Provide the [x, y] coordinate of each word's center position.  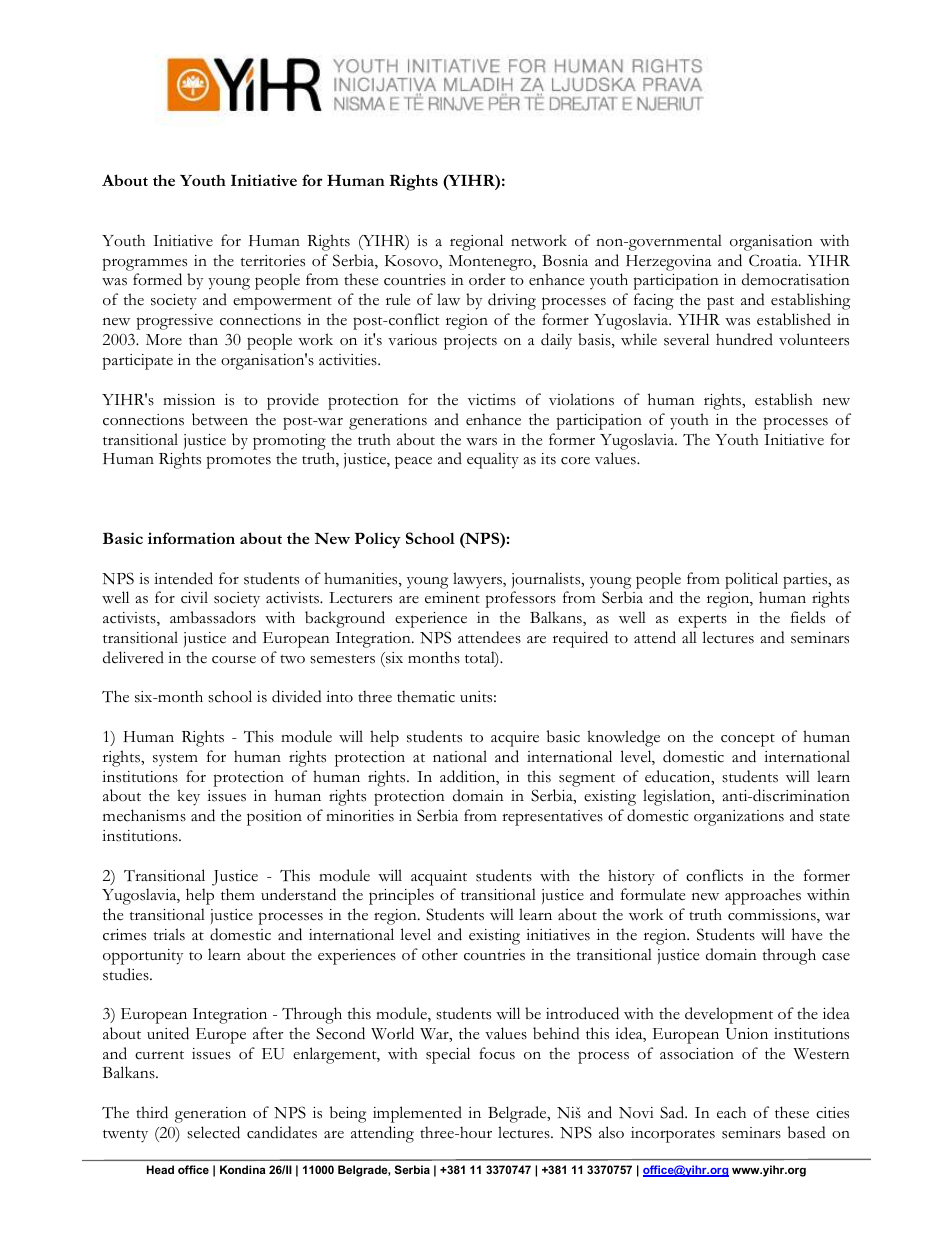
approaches [763, 896]
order [487, 279]
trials [169, 934]
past [720, 303]
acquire [515, 739]
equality [493, 460]
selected [213, 1132]
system [175, 760]
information [191, 538]
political [751, 580]
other [440, 954]
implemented [417, 1114]
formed [157, 279]
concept [748, 740]
